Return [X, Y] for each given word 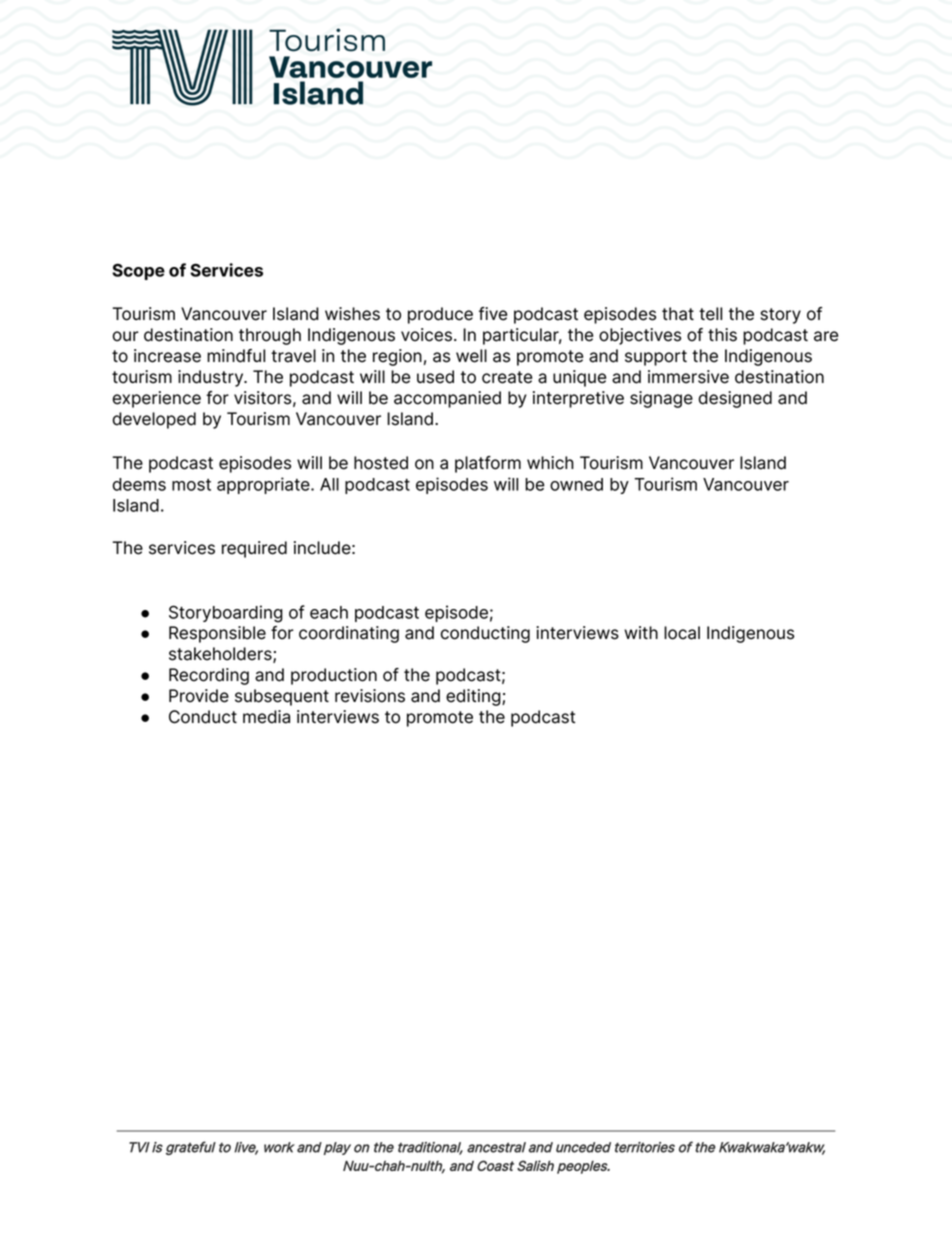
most [191, 485]
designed [735, 399]
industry [212, 378]
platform [488, 464]
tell [710, 314]
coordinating [349, 634]
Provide [199, 696]
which [550, 463]
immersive [688, 377]
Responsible [217, 634]
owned [576, 484]
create [507, 377]
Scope [138, 271]
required [254, 549]
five [493, 314]
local [682, 633]
